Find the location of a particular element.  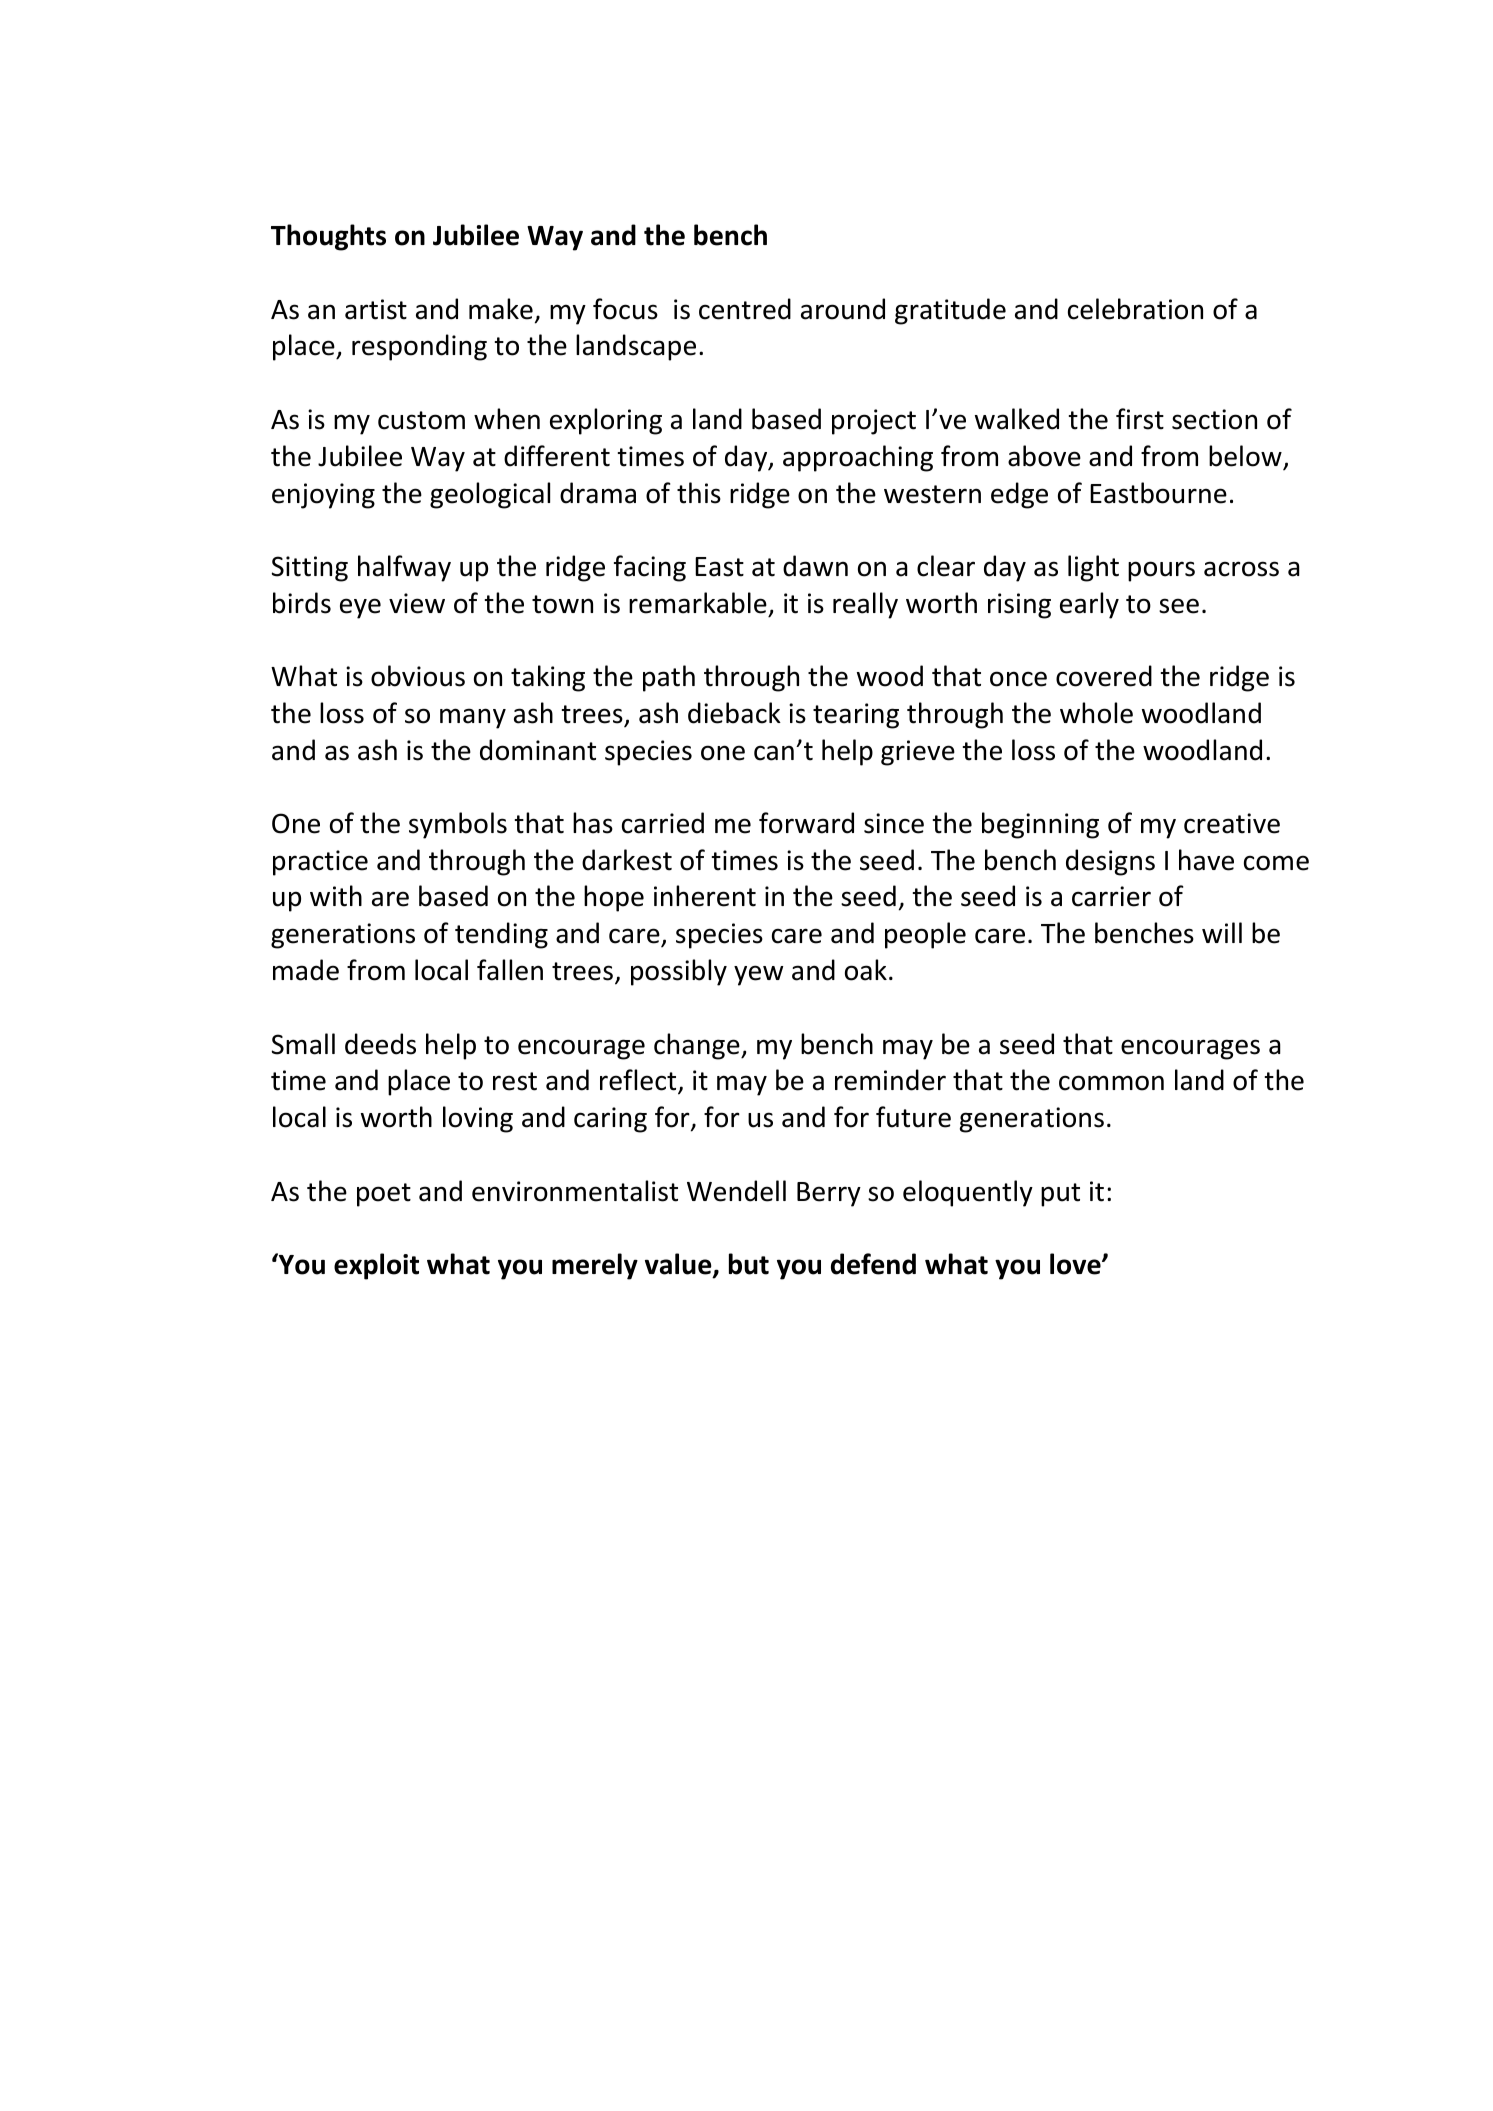

this is located at coordinates (699, 493).
